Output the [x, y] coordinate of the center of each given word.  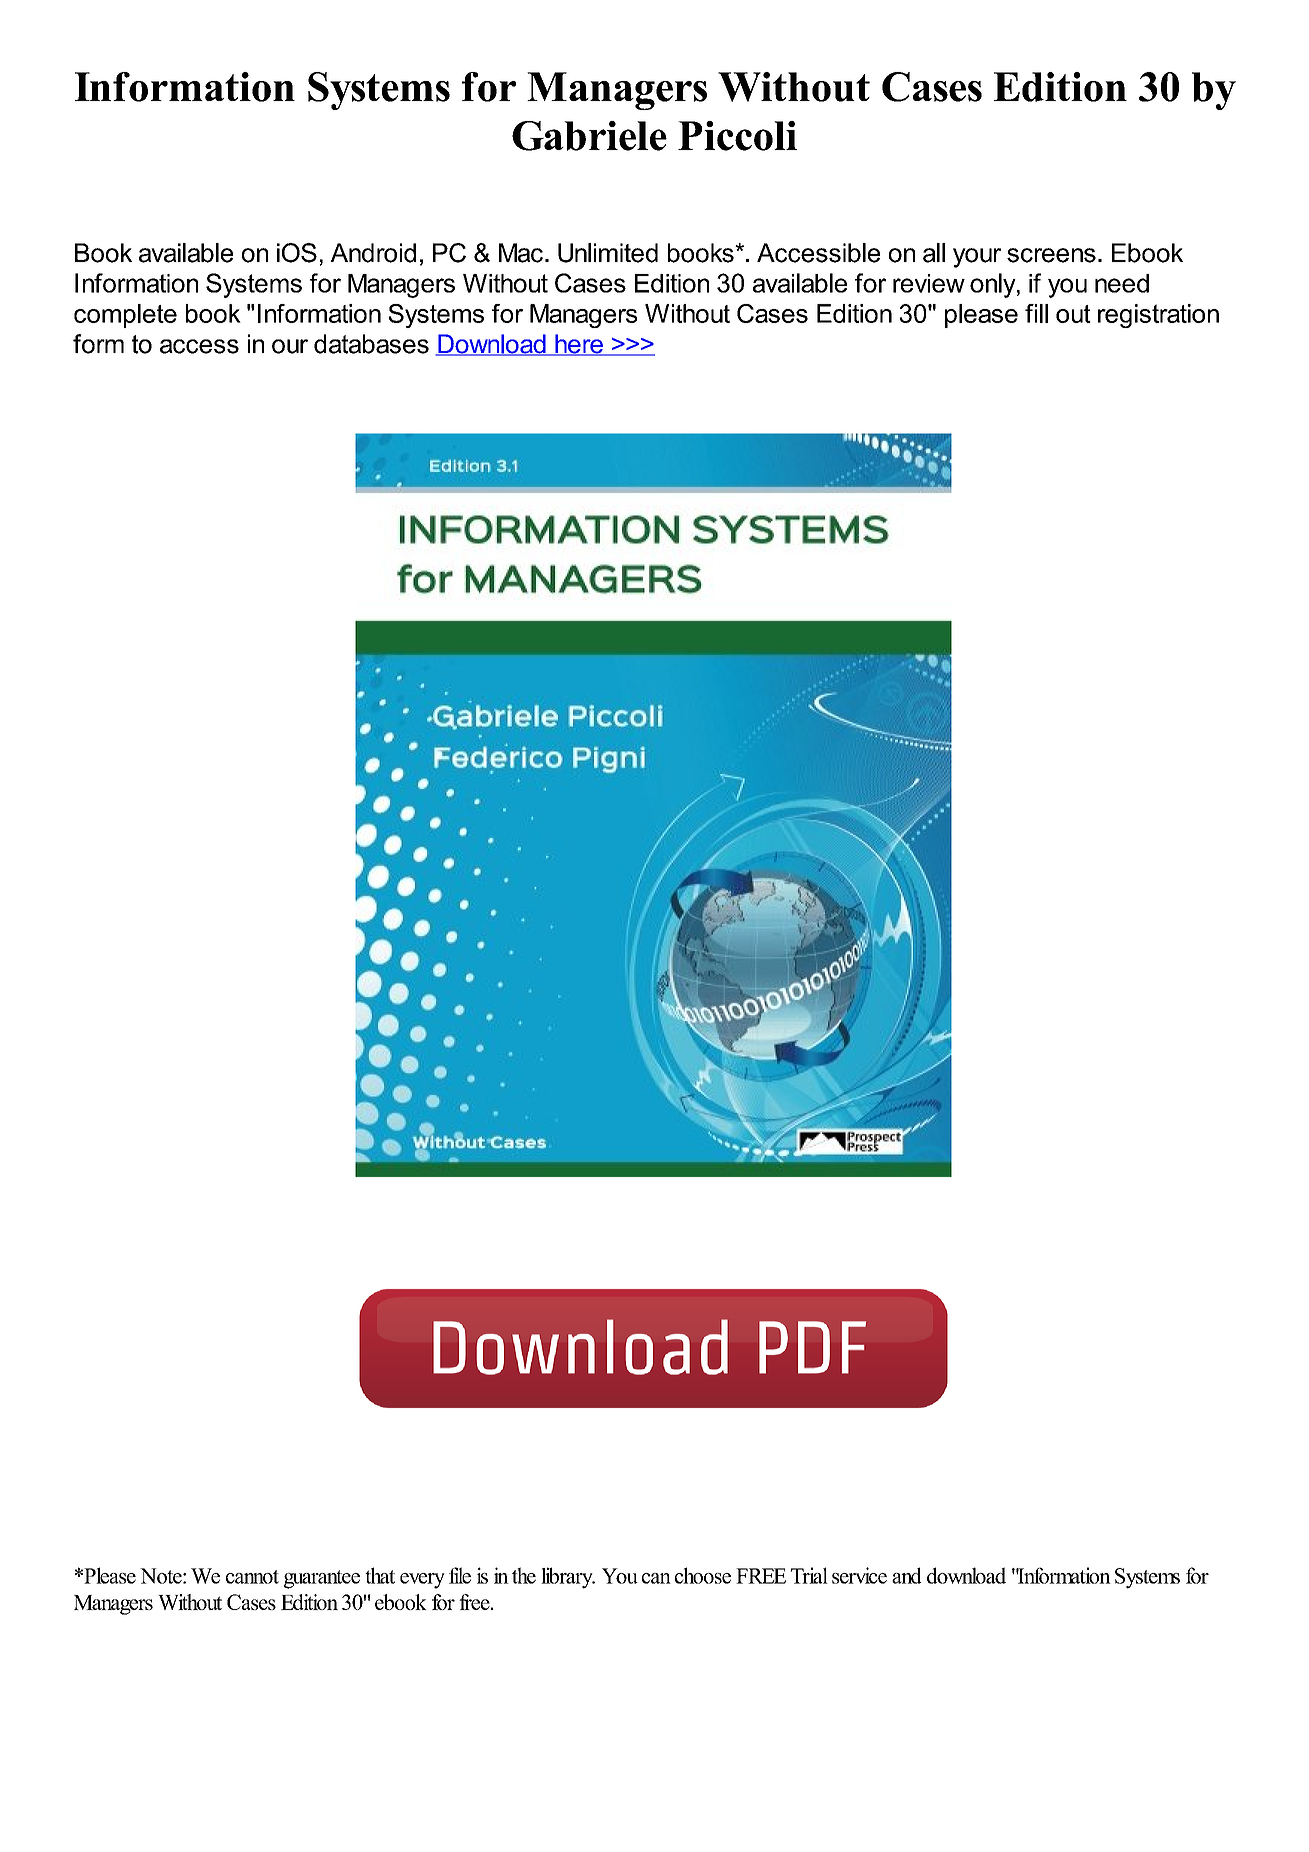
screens [1051, 255]
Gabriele [589, 136]
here [579, 345]
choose [703, 1575]
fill [1036, 313]
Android [373, 253]
